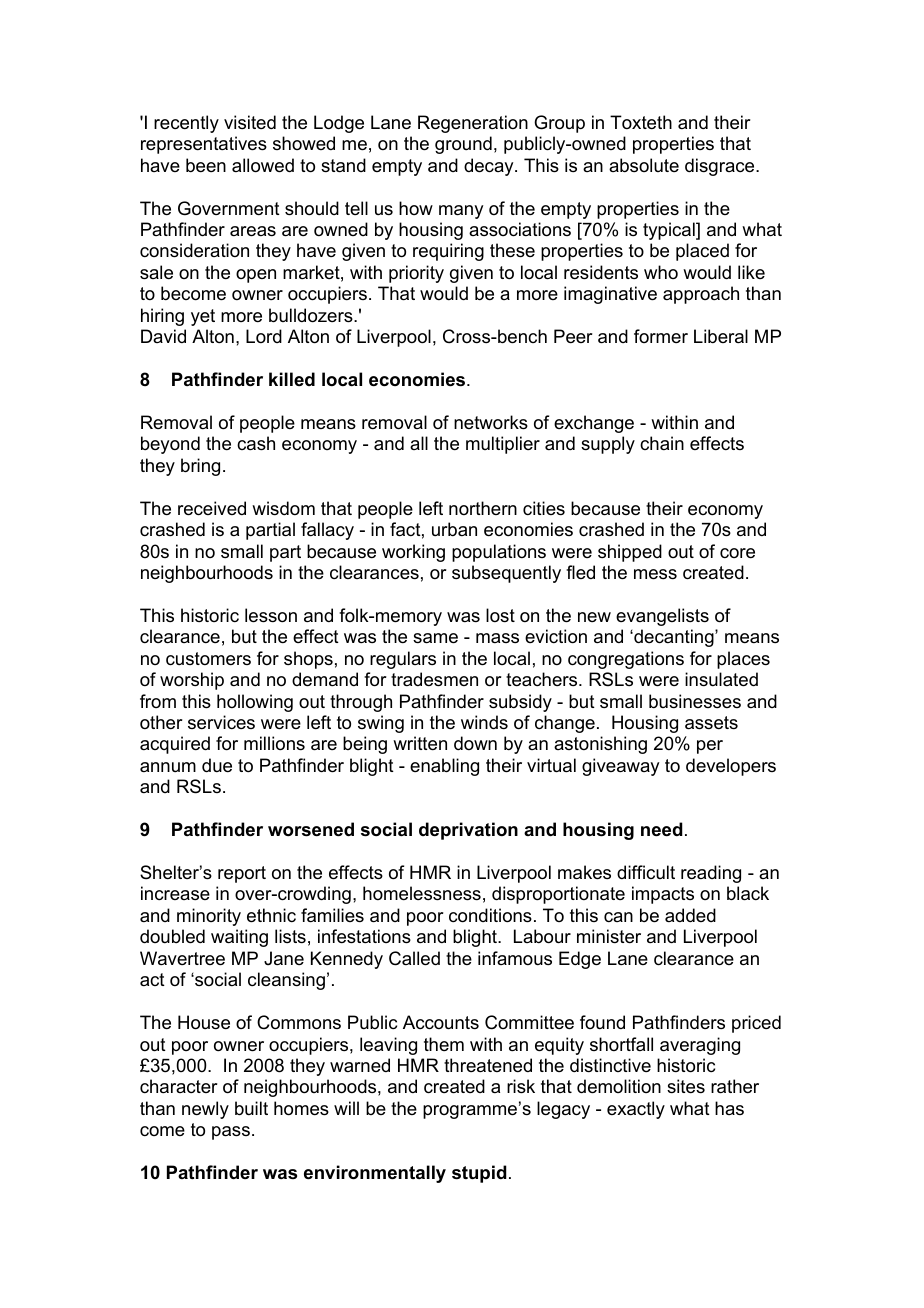 This image has height=1308, width=924. What do you see at coordinates (729, 1108) in the image?
I see `has` at bounding box center [729, 1108].
